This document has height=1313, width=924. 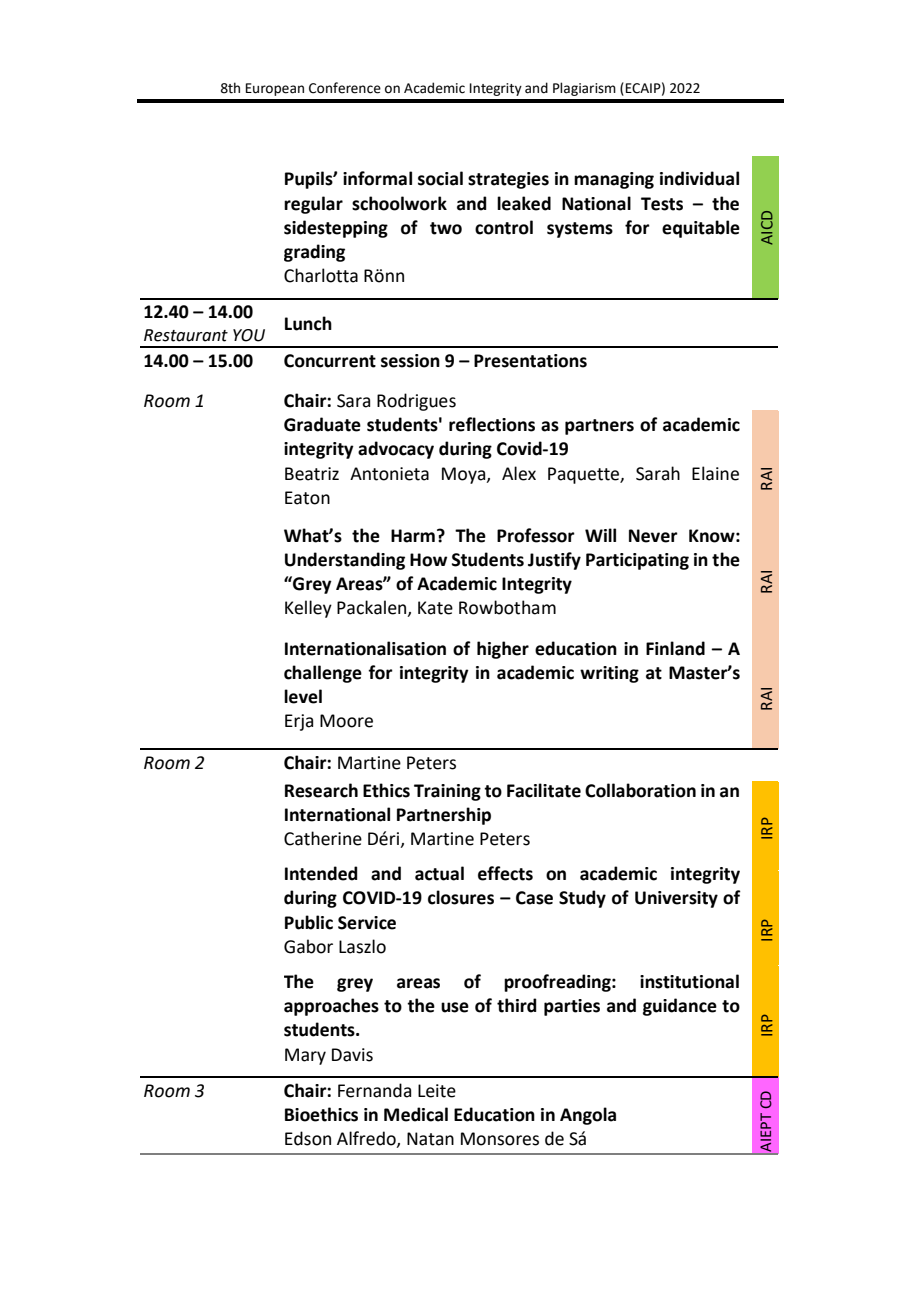 I want to click on managing, so click(x=614, y=180).
